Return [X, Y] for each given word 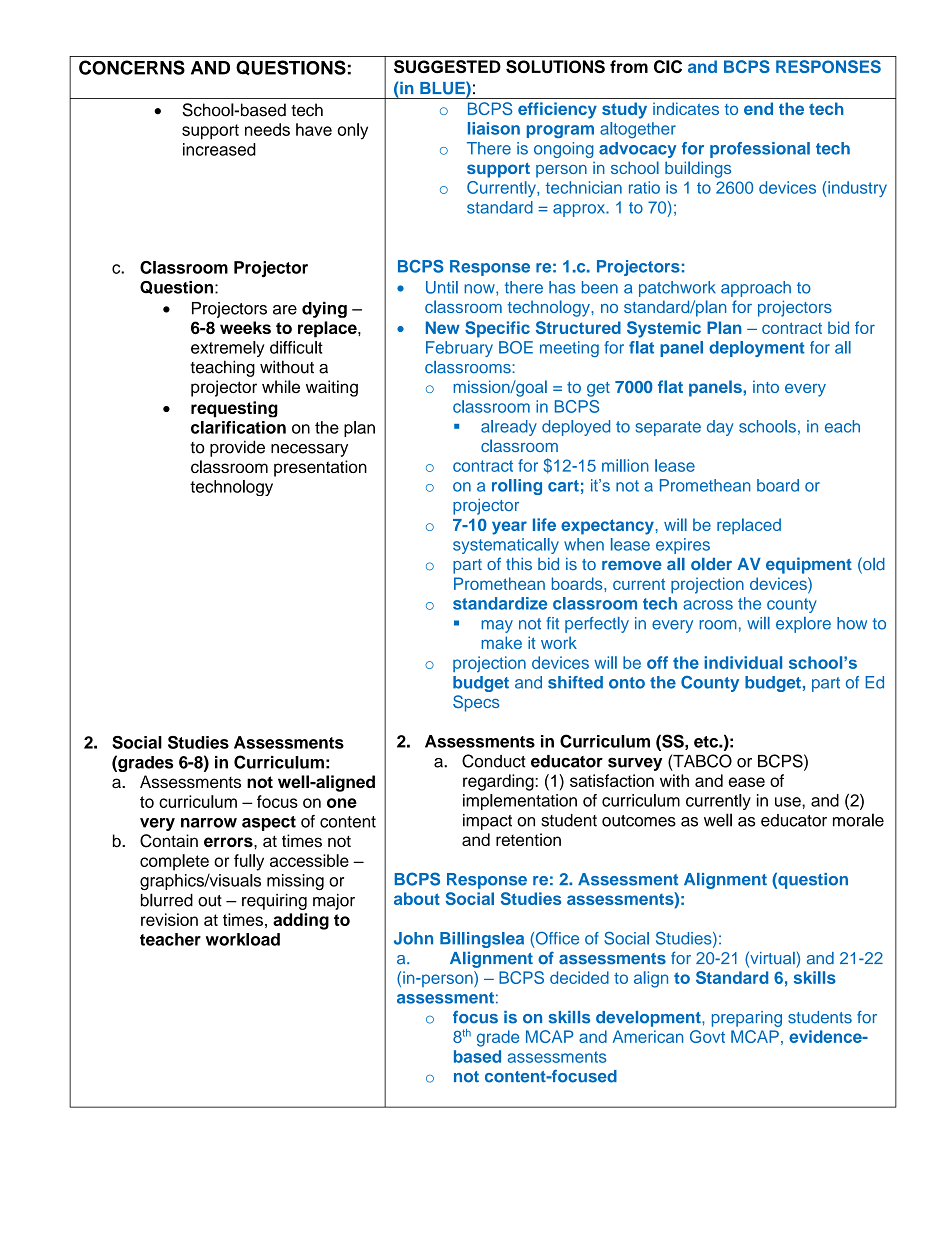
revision [169, 919]
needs [267, 129]
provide [237, 448]
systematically [506, 546]
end [758, 108]
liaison [494, 128]
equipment [809, 565]
